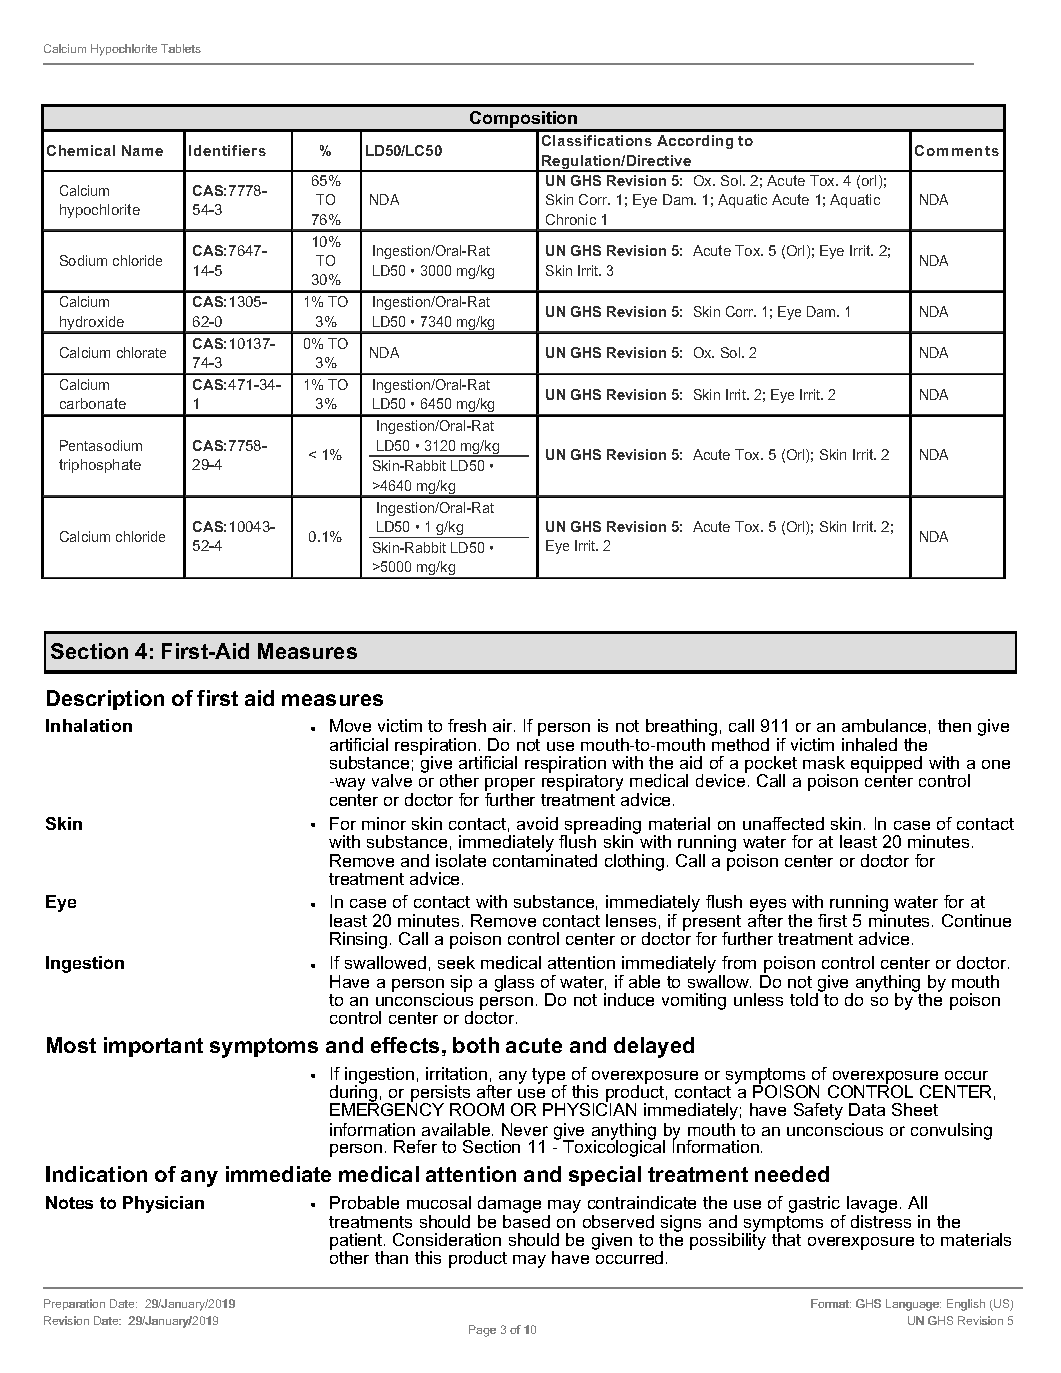 This screenshot has width=1061, height=1373. I want to click on Preparation, so click(74, 1304).
